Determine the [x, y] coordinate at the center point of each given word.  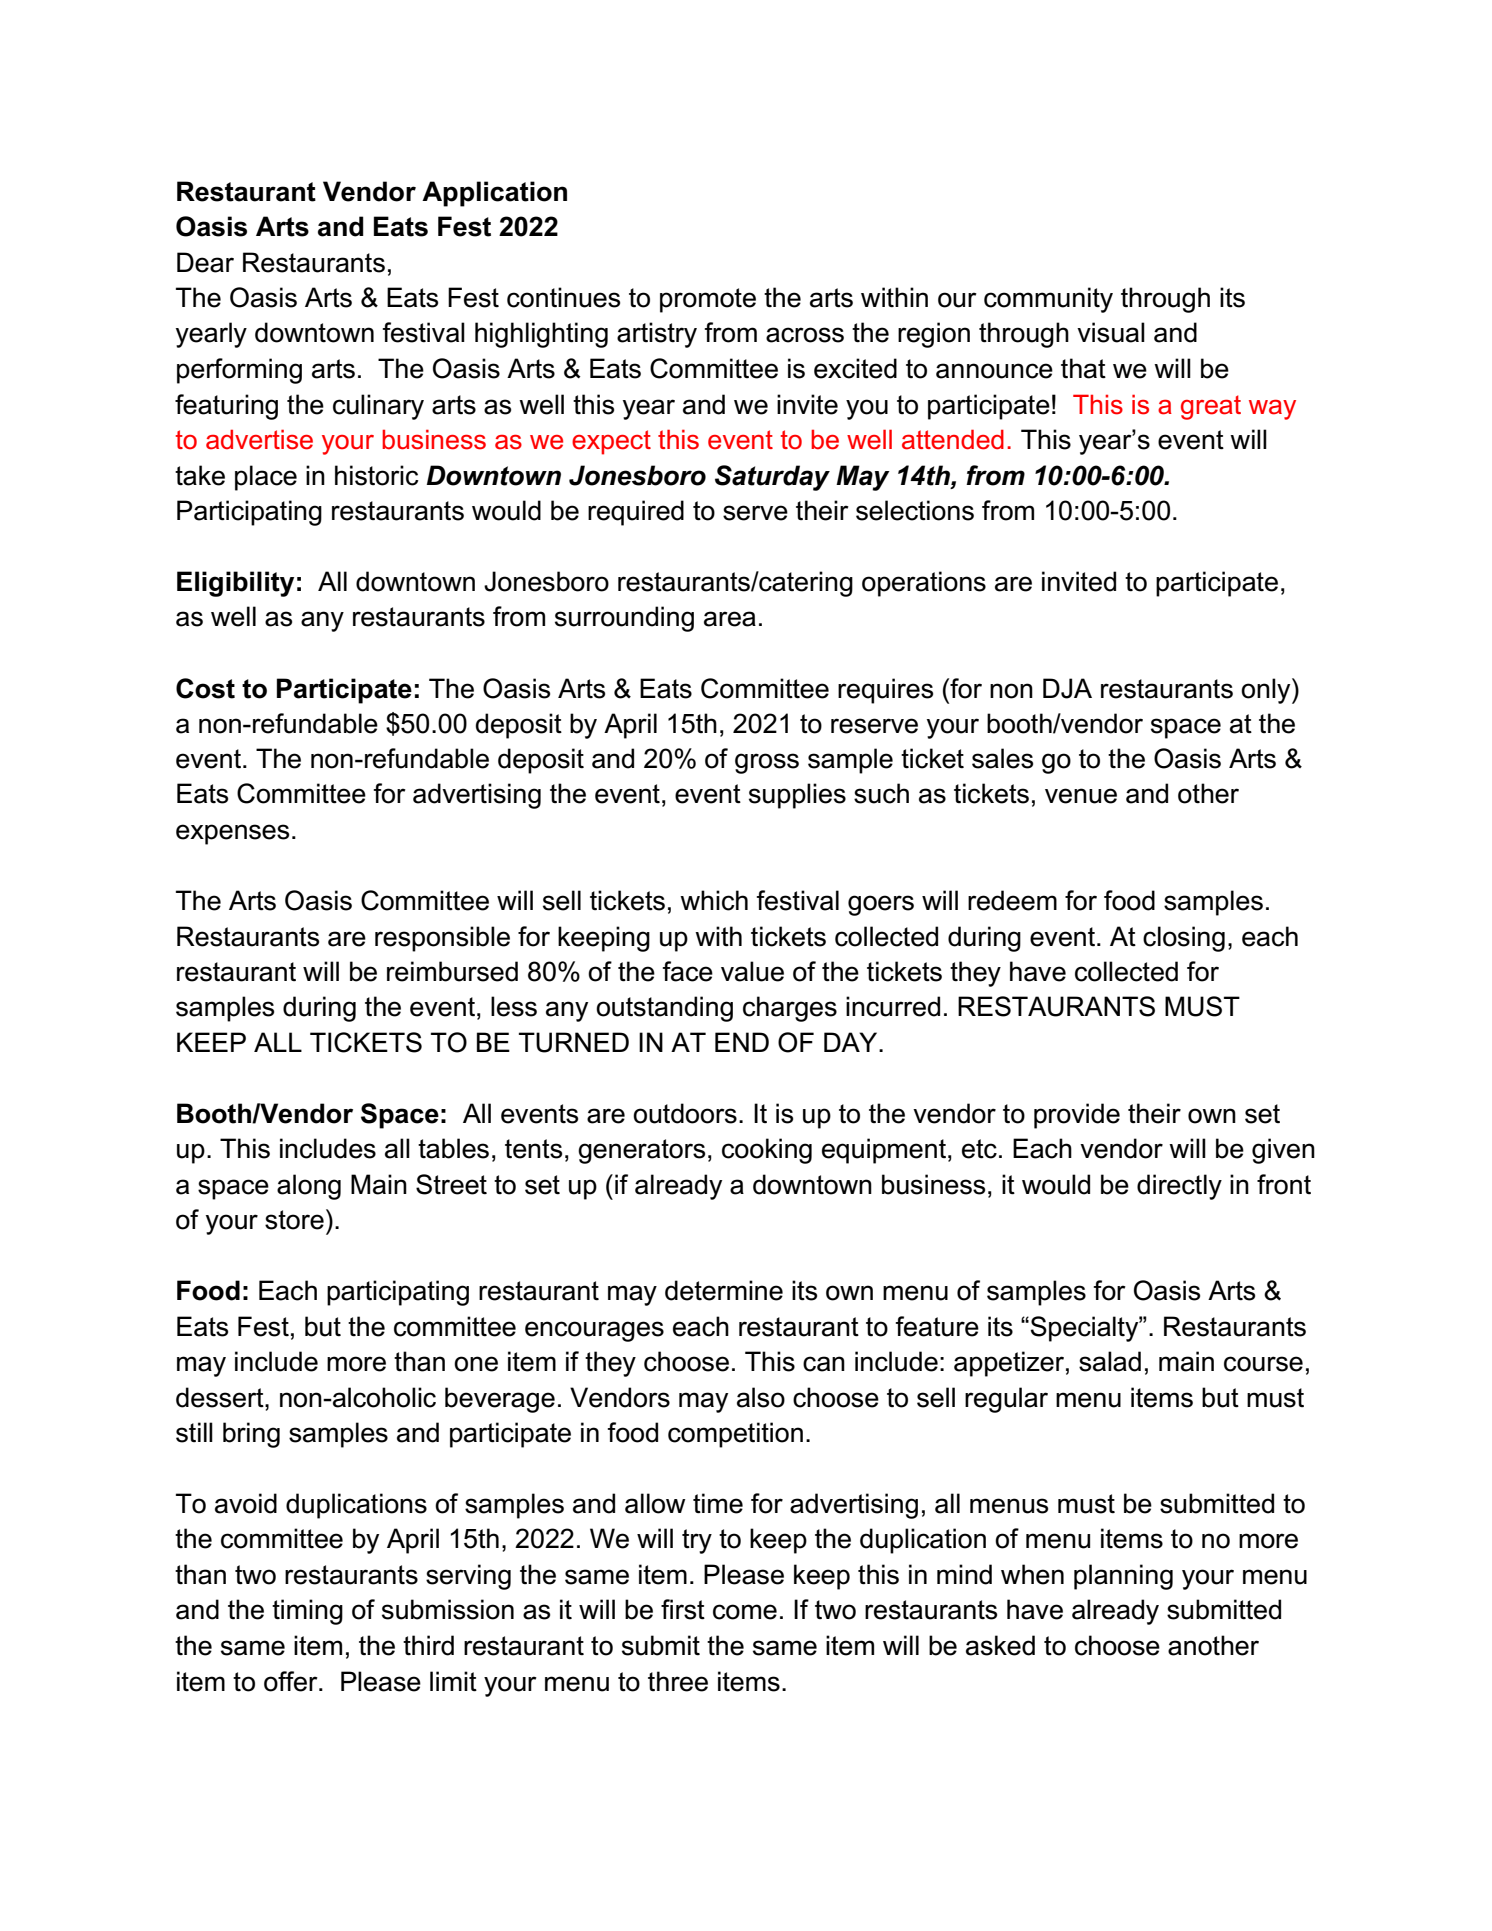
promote [708, 300]
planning [1123, 1577]
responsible [442, 939]
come [745, 1612]
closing [1184, 939]
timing [307, 1612]
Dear [205, 262]
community [1048, 300]
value [752, 971]
